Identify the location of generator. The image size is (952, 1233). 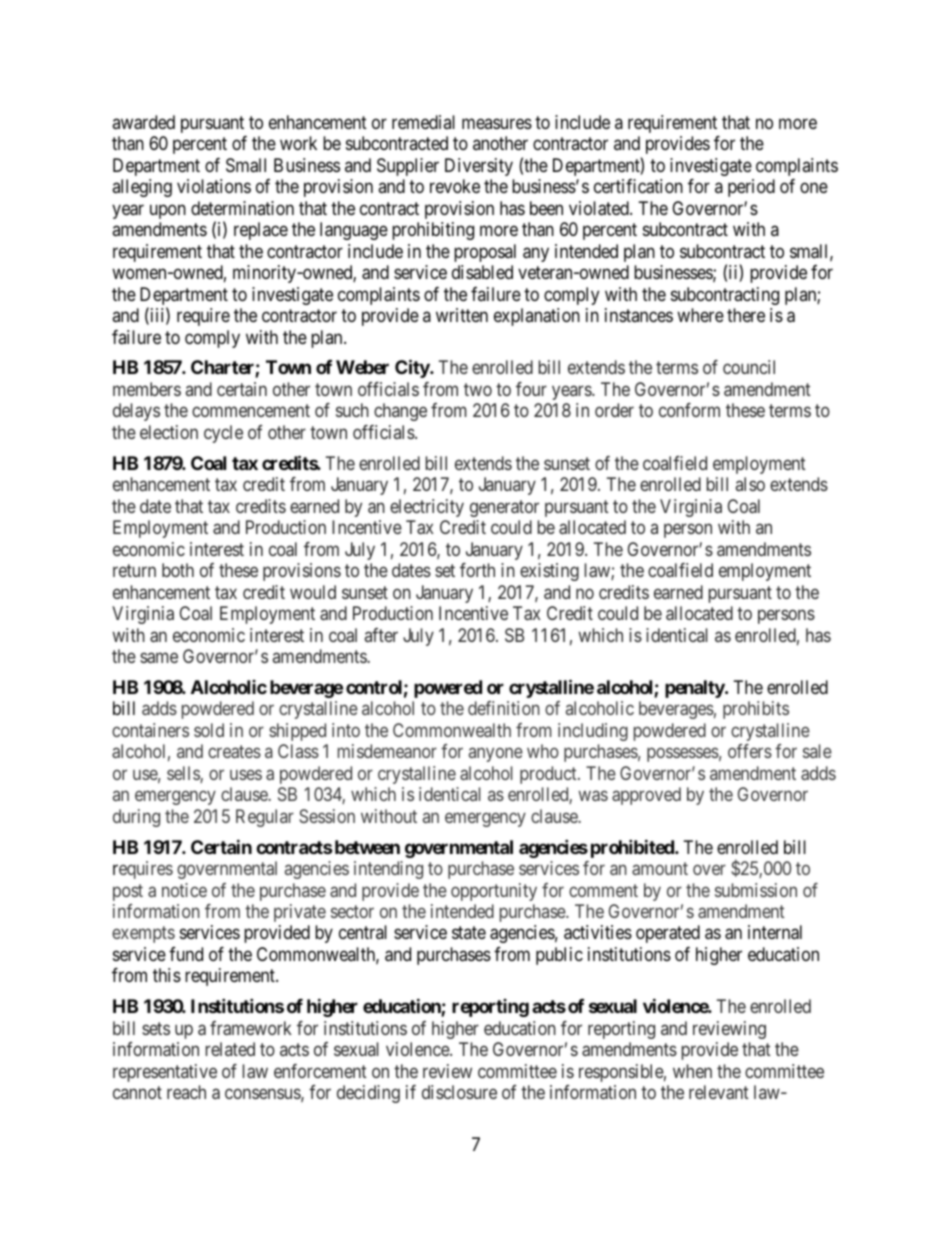
(504, 508).
